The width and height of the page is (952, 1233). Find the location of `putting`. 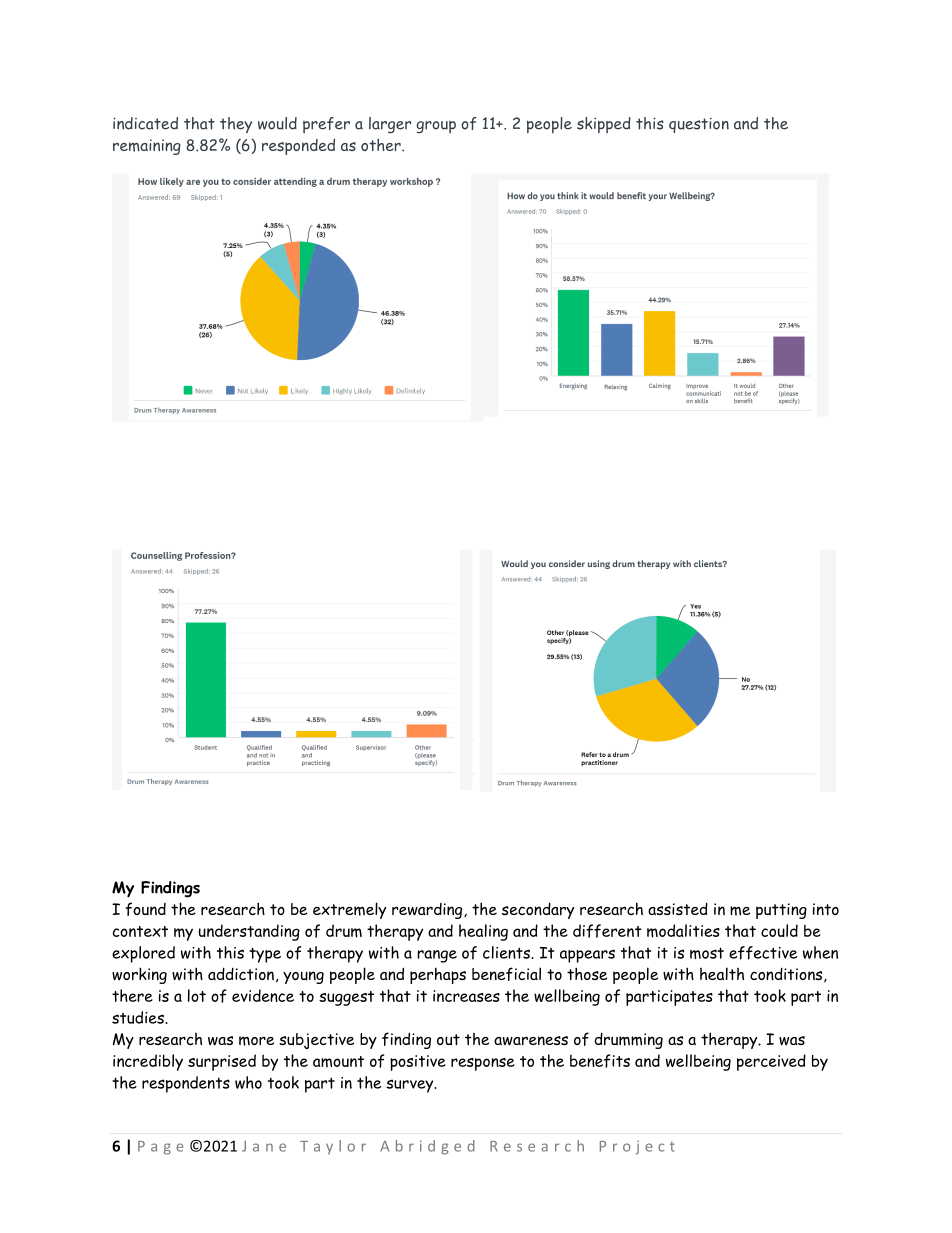

putting is located at coordinates (781, 911).
